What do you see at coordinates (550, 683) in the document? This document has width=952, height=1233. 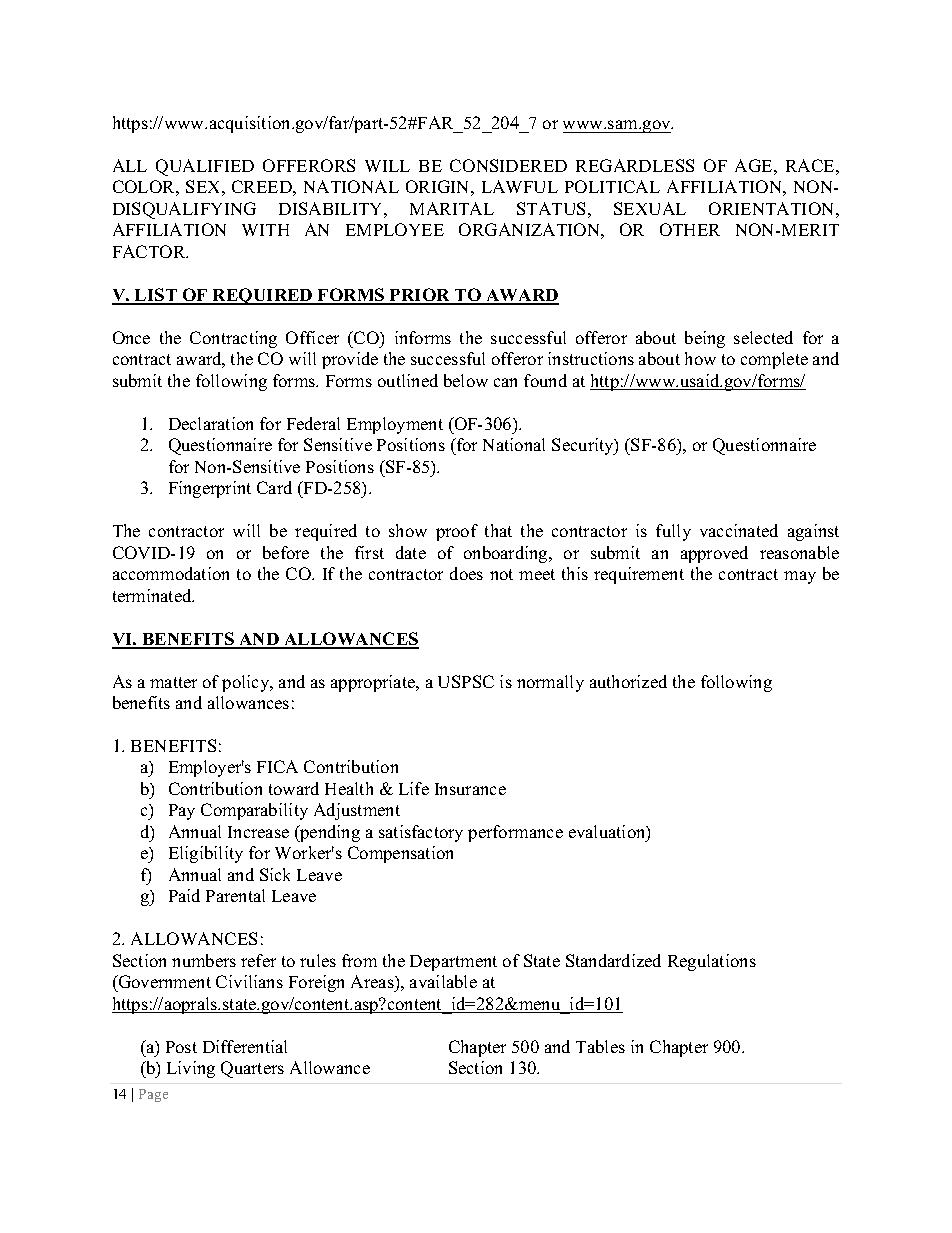 I see `normally` at bounding box center [550, 683].
